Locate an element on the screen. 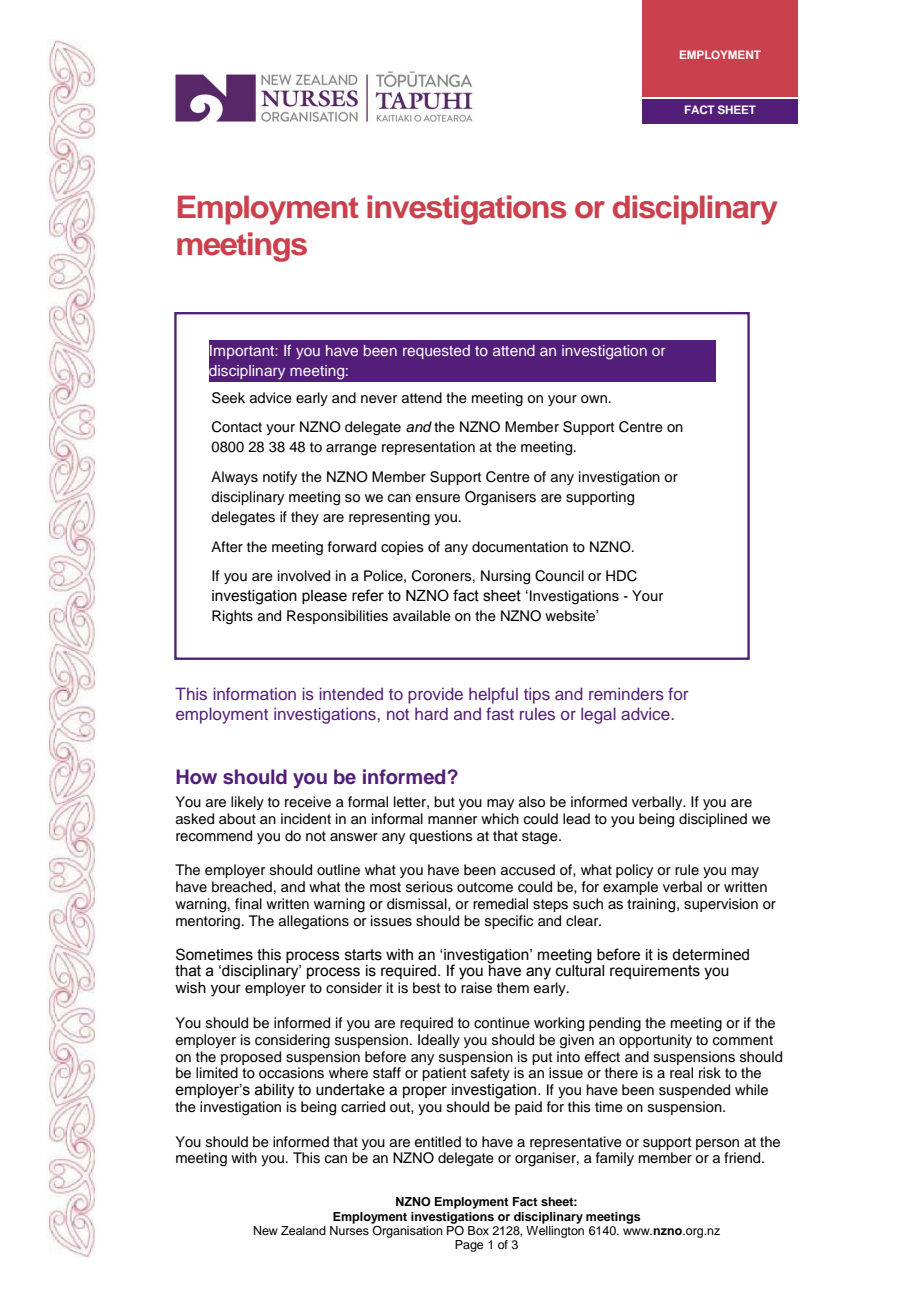  but is located at coordinates (444, 801).
